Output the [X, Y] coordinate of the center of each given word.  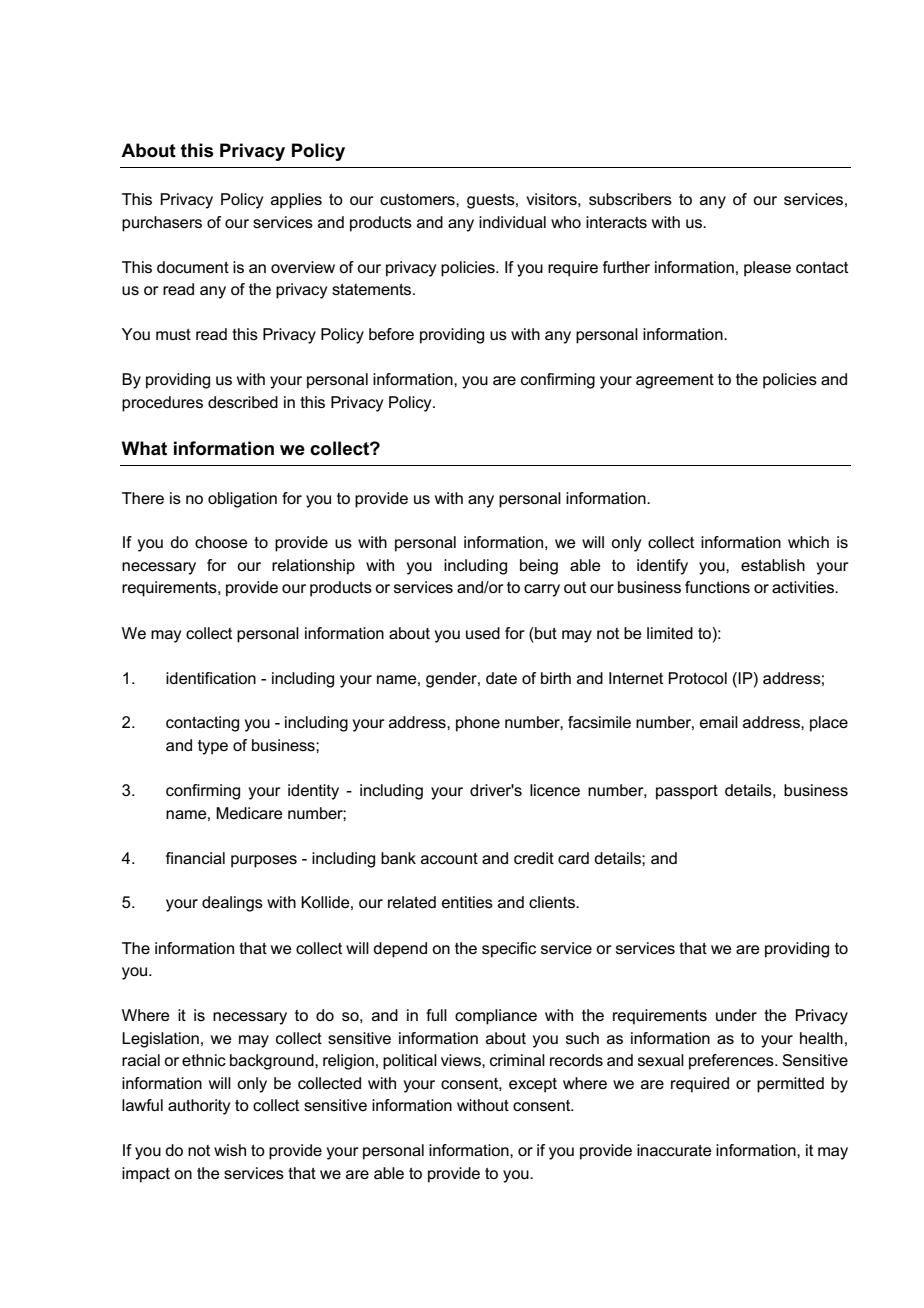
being [539, 567]
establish [773, 565]
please [767, 269]
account [449, 858]
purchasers [162, 224]
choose [221, 542]
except [533, 1085]
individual [512, 222]
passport [687, 792]
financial [195, 858]
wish [230, 1150]
